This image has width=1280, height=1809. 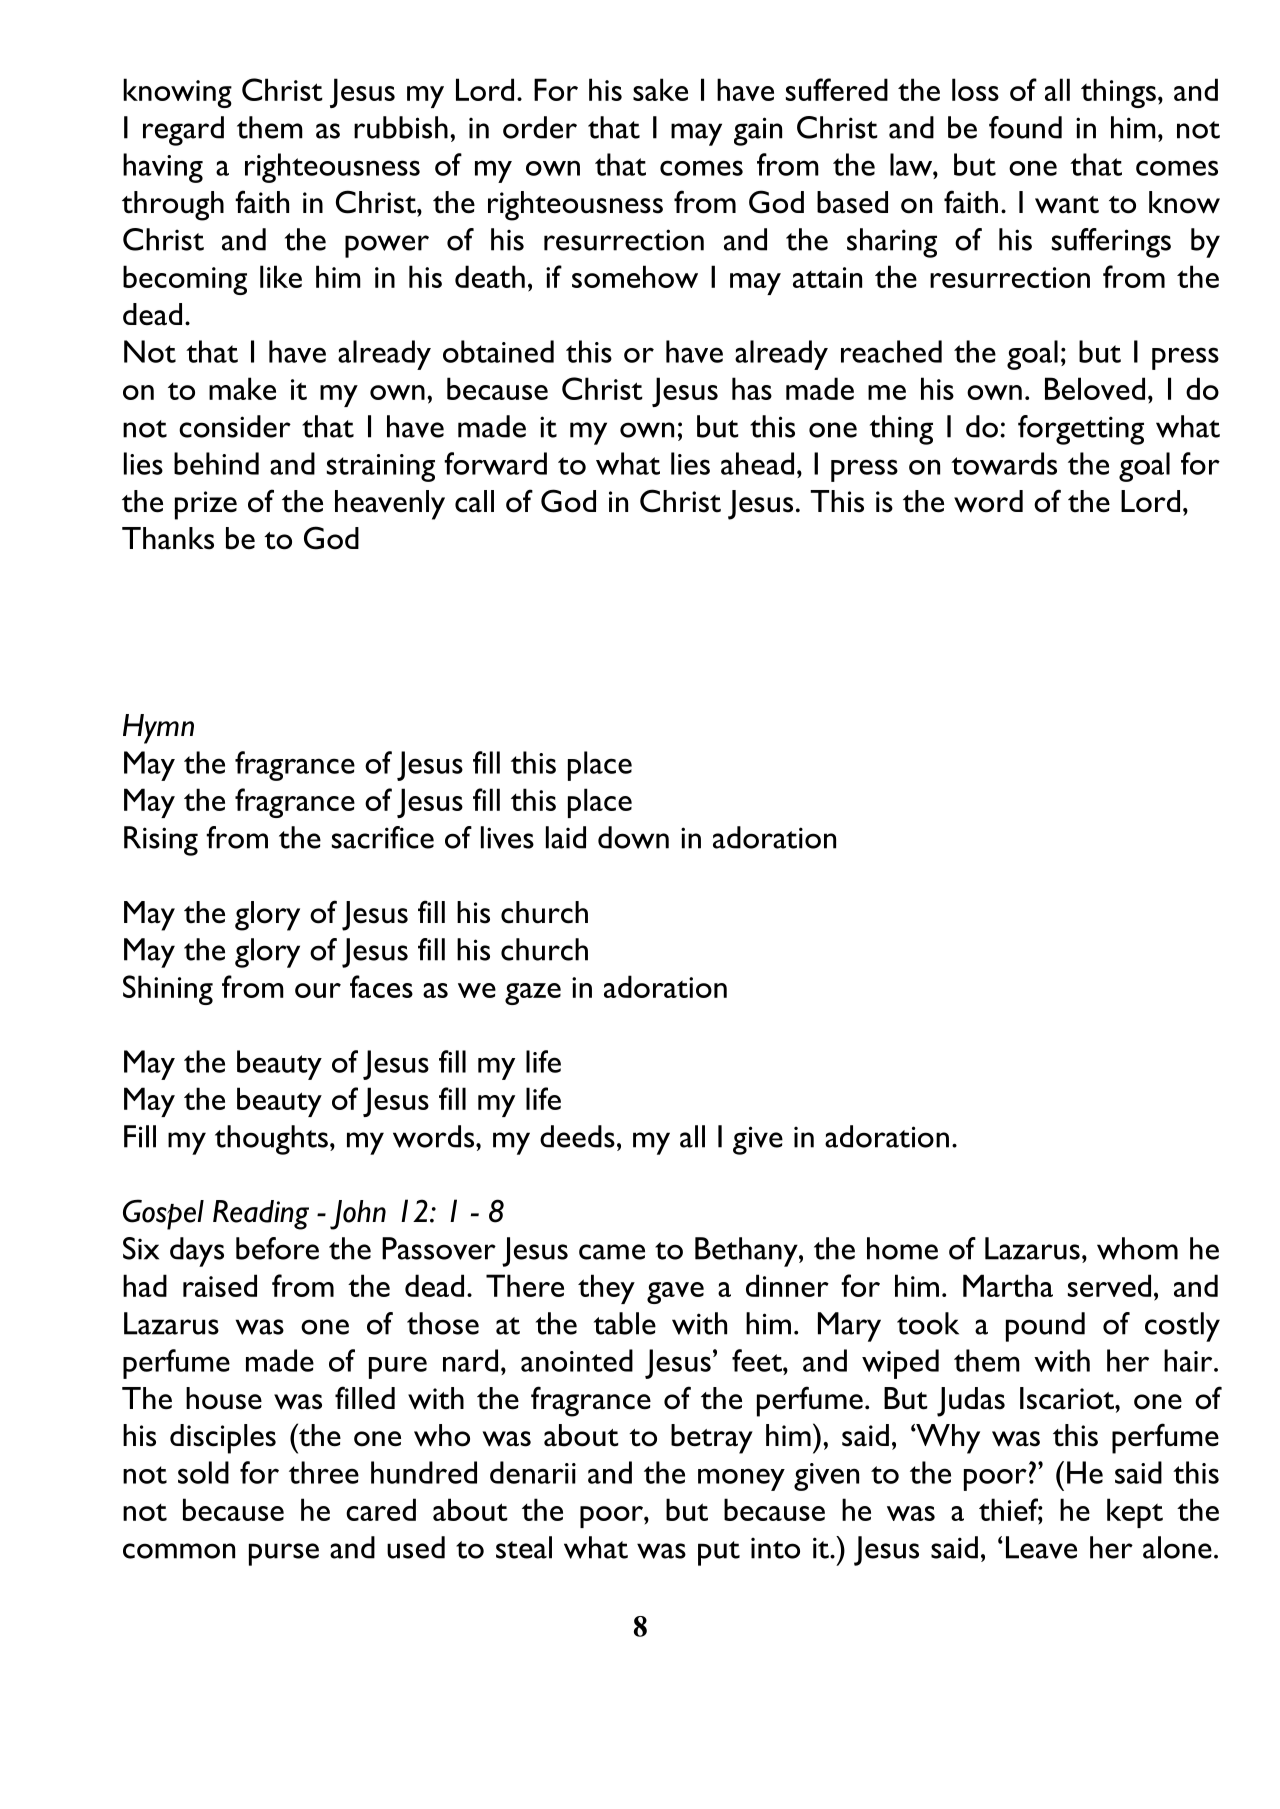 What do you see at coordinates (161, 841) in the image?
I see `Rising` at bounding box center [161, 841].
